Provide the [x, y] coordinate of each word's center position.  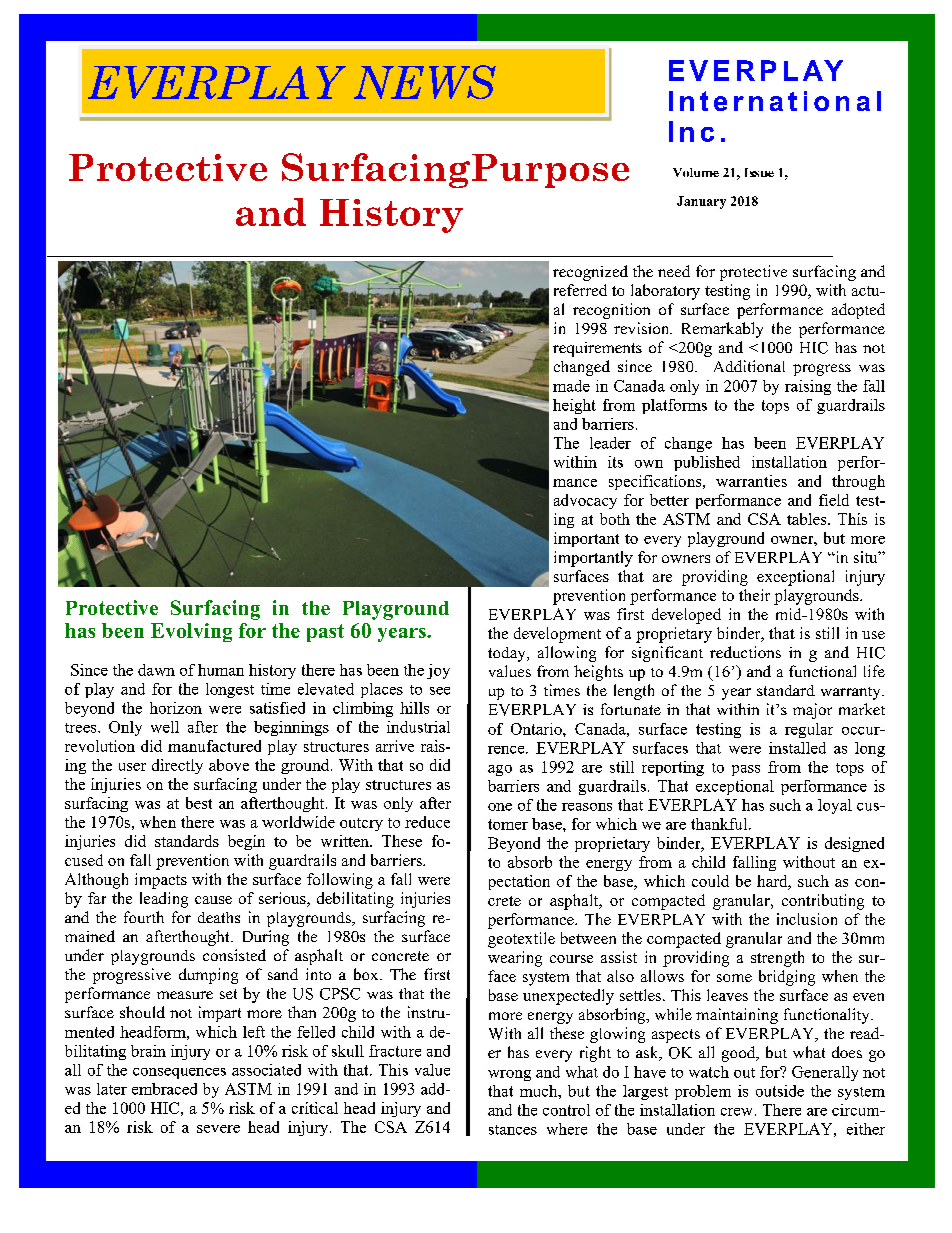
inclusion [807, 919]
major [812, 711]
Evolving [191, 632]
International [775, 101]
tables [808, 519]
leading [164, 900]
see [440, 691]
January [701, 202]
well [165, 727]
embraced [164, 1089]
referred [580, 290]
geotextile [521, 940]
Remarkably [722, 330]
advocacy [585, 501]
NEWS [425, 82]
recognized [590, 273]
